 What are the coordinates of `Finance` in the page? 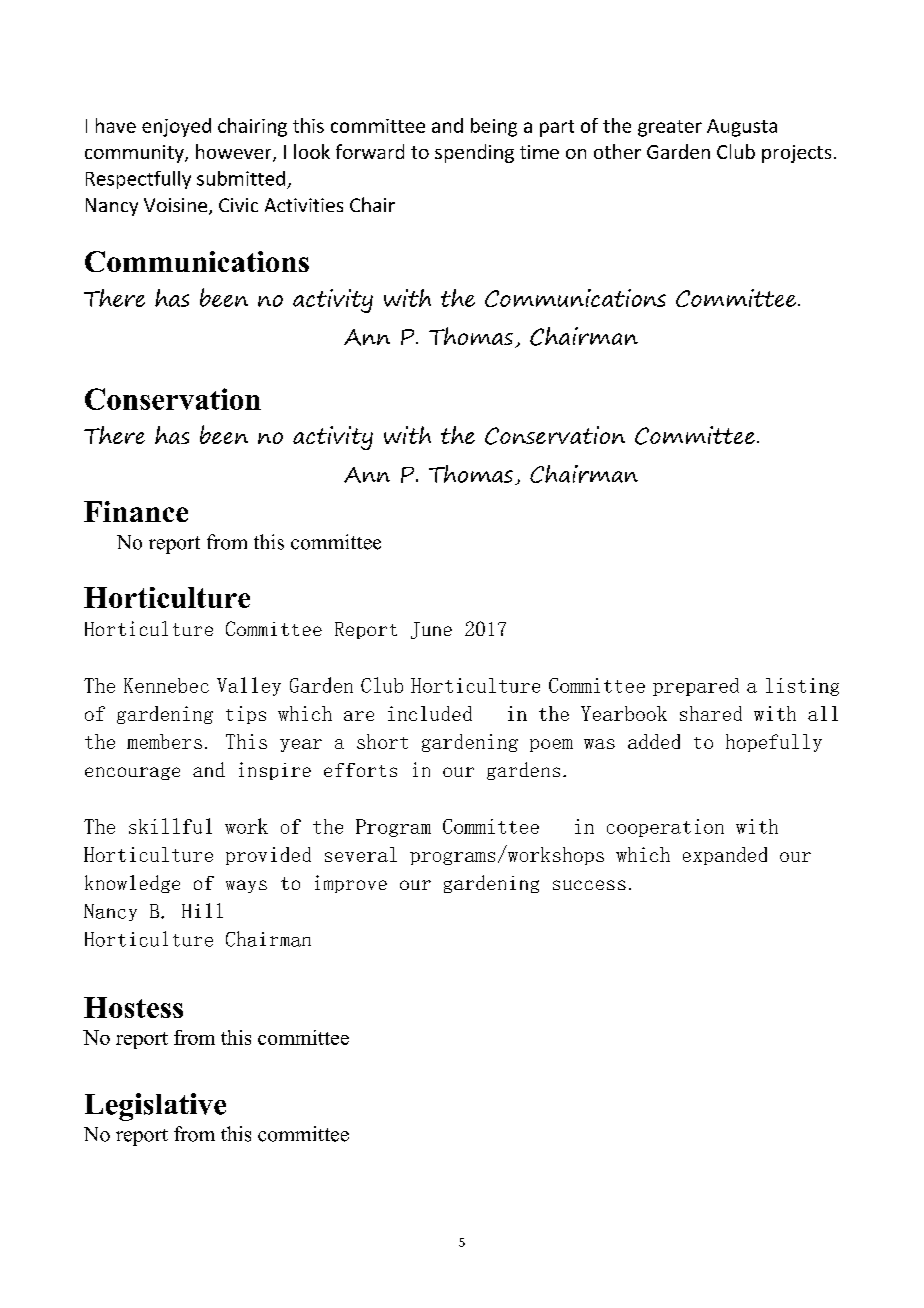 It's located at (136, 511).
